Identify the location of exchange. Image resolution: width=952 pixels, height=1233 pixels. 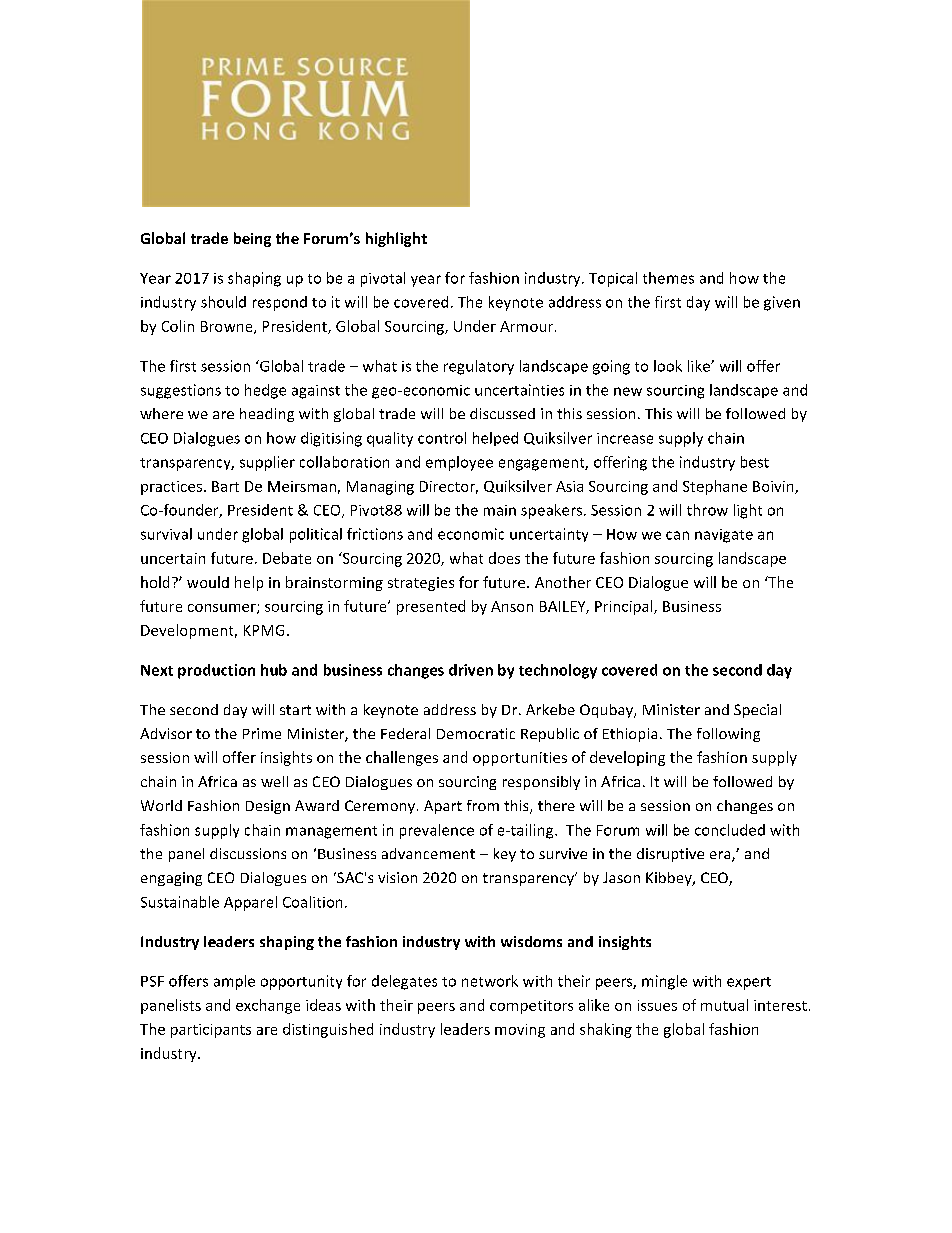
(268, 1006).
